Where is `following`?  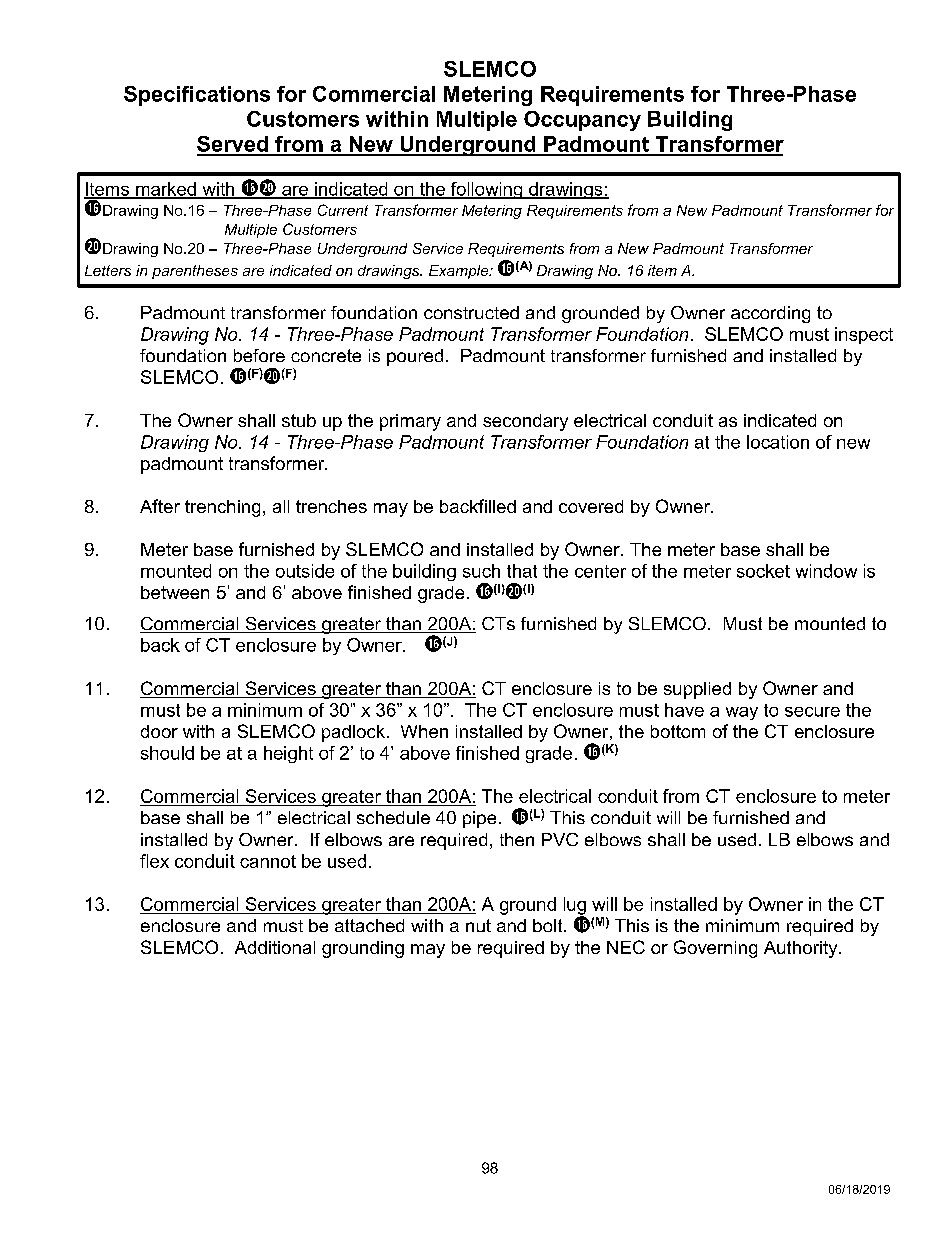 following is located at coordinates (486, 190).
